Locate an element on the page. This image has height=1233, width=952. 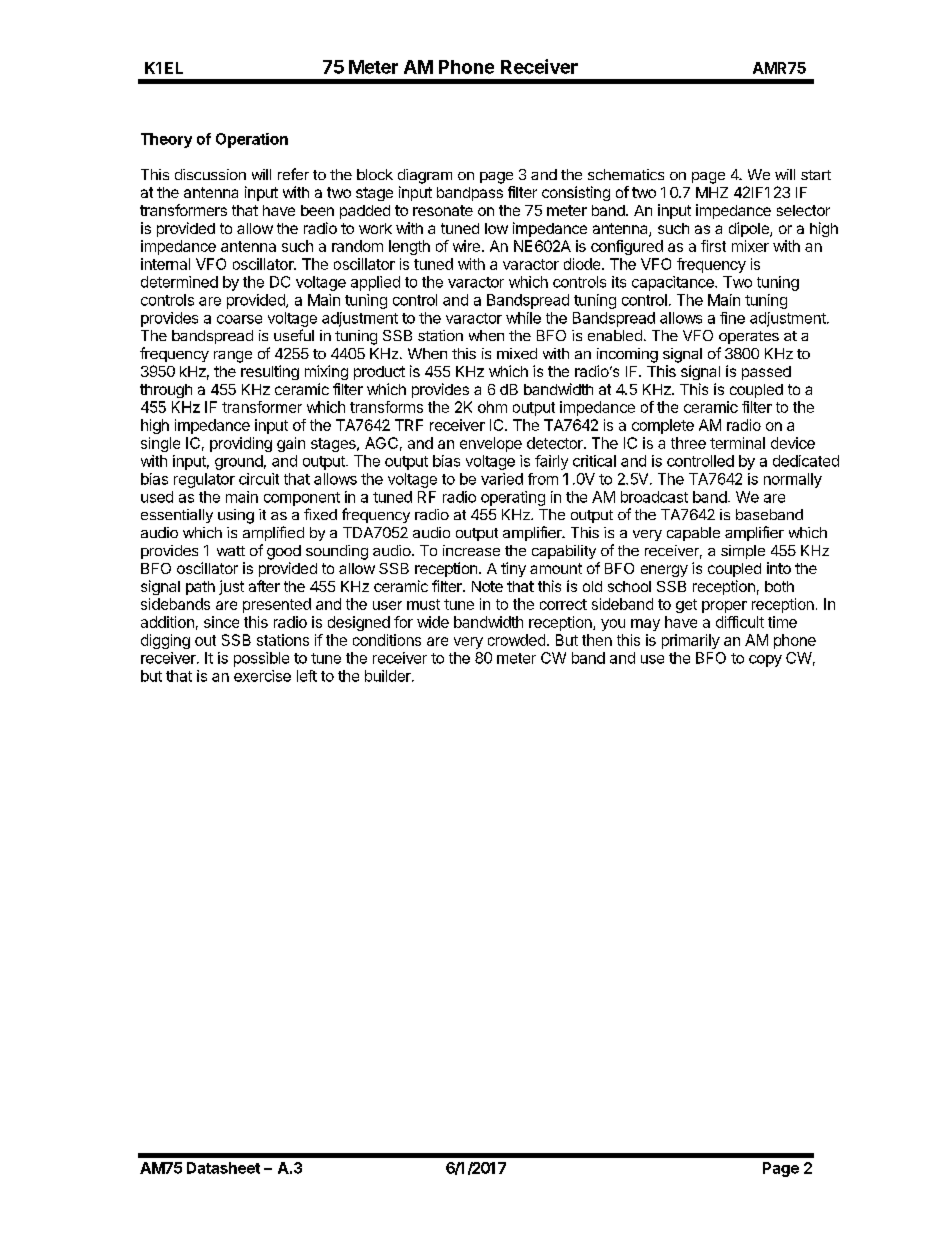
builder is located at coordinates (389, 676).
